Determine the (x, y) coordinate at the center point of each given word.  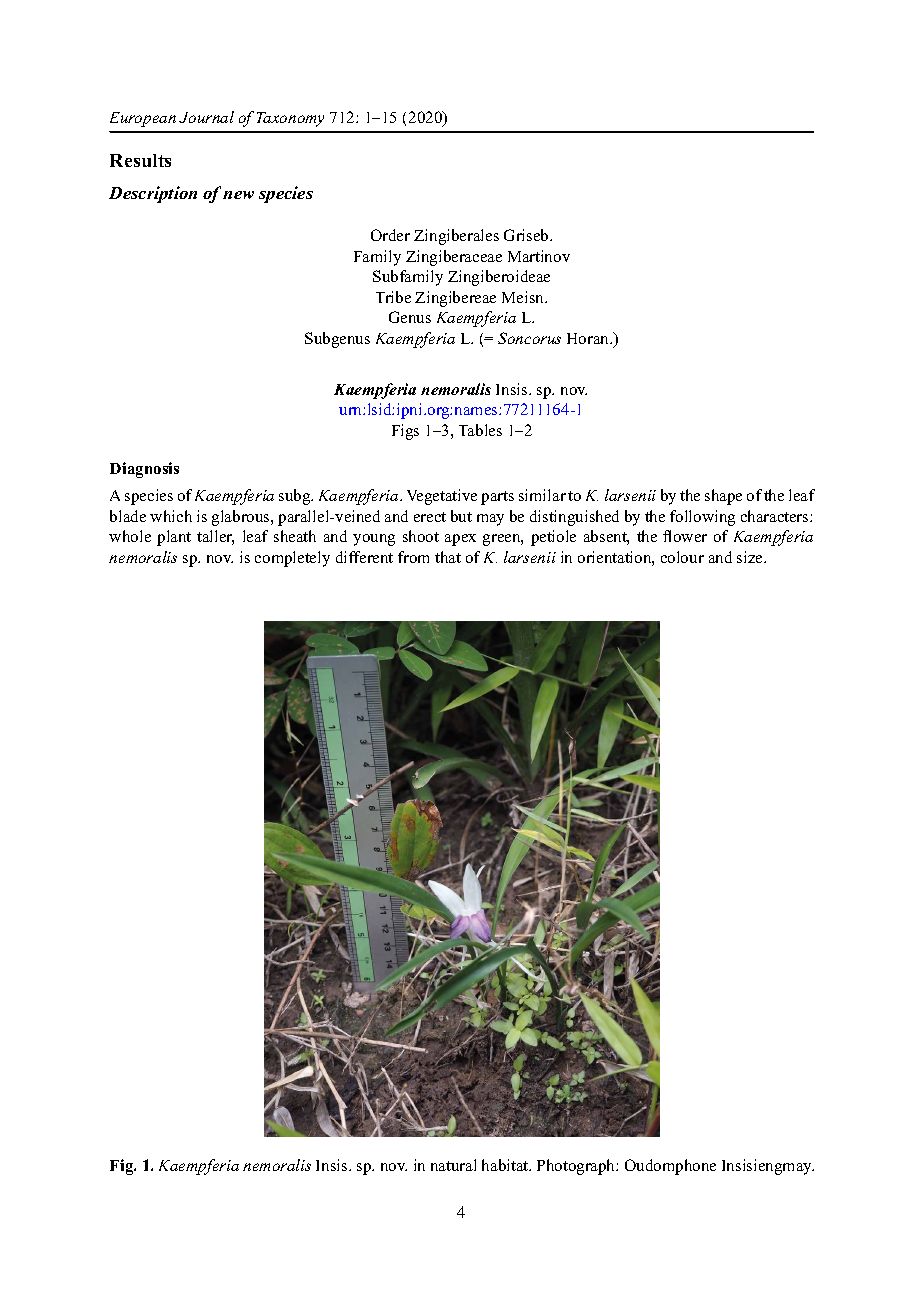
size (751, 557)
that (448, 557)
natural (453, 1165)
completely (292, 559)
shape (723, 497)
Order (390, 235)
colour (682, 557)
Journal (206, 117)
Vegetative (442, 497)
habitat (506, 1165)
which (171, 516)
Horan (589, 338)
